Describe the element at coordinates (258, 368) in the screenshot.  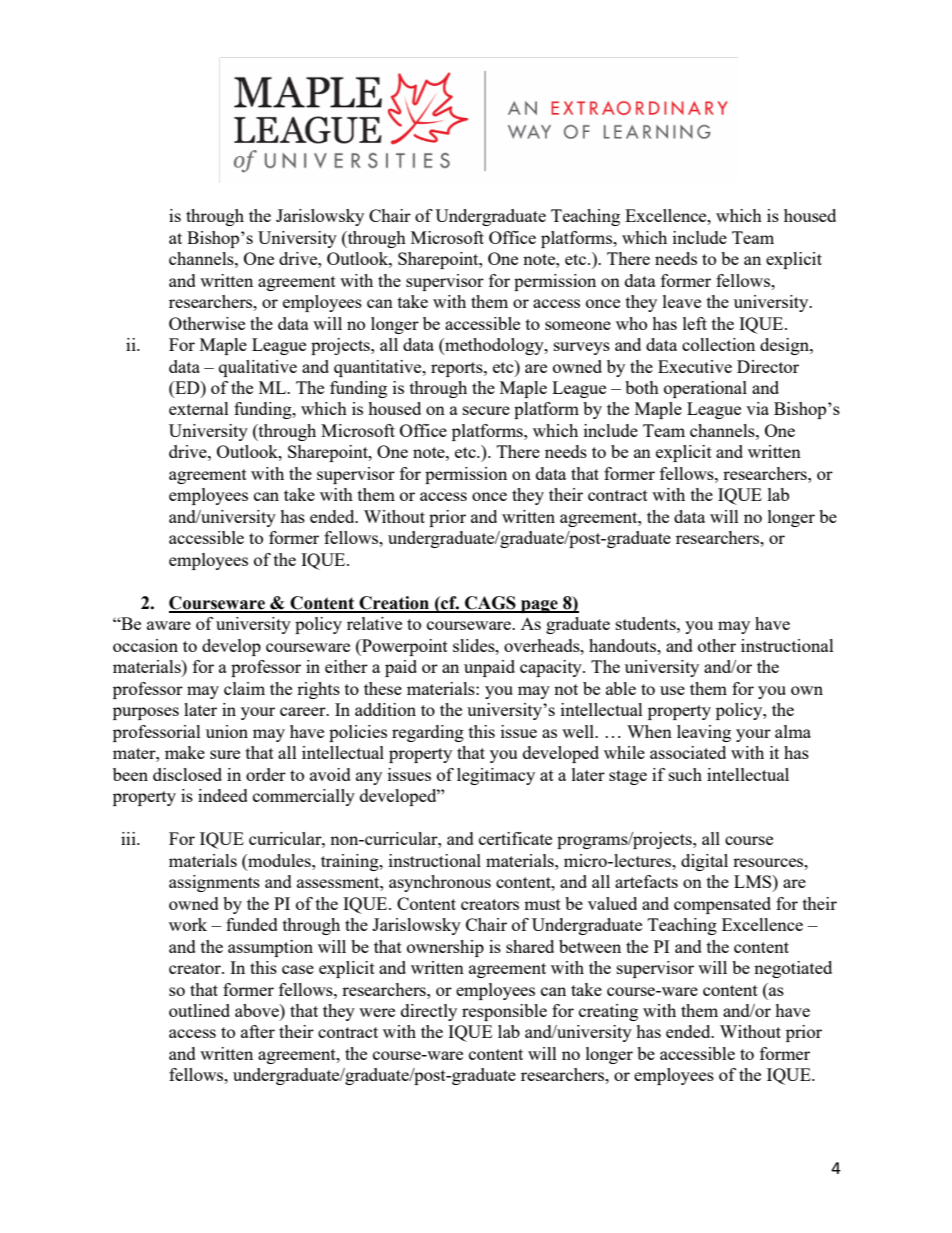
I see `qualitative` at that location.
